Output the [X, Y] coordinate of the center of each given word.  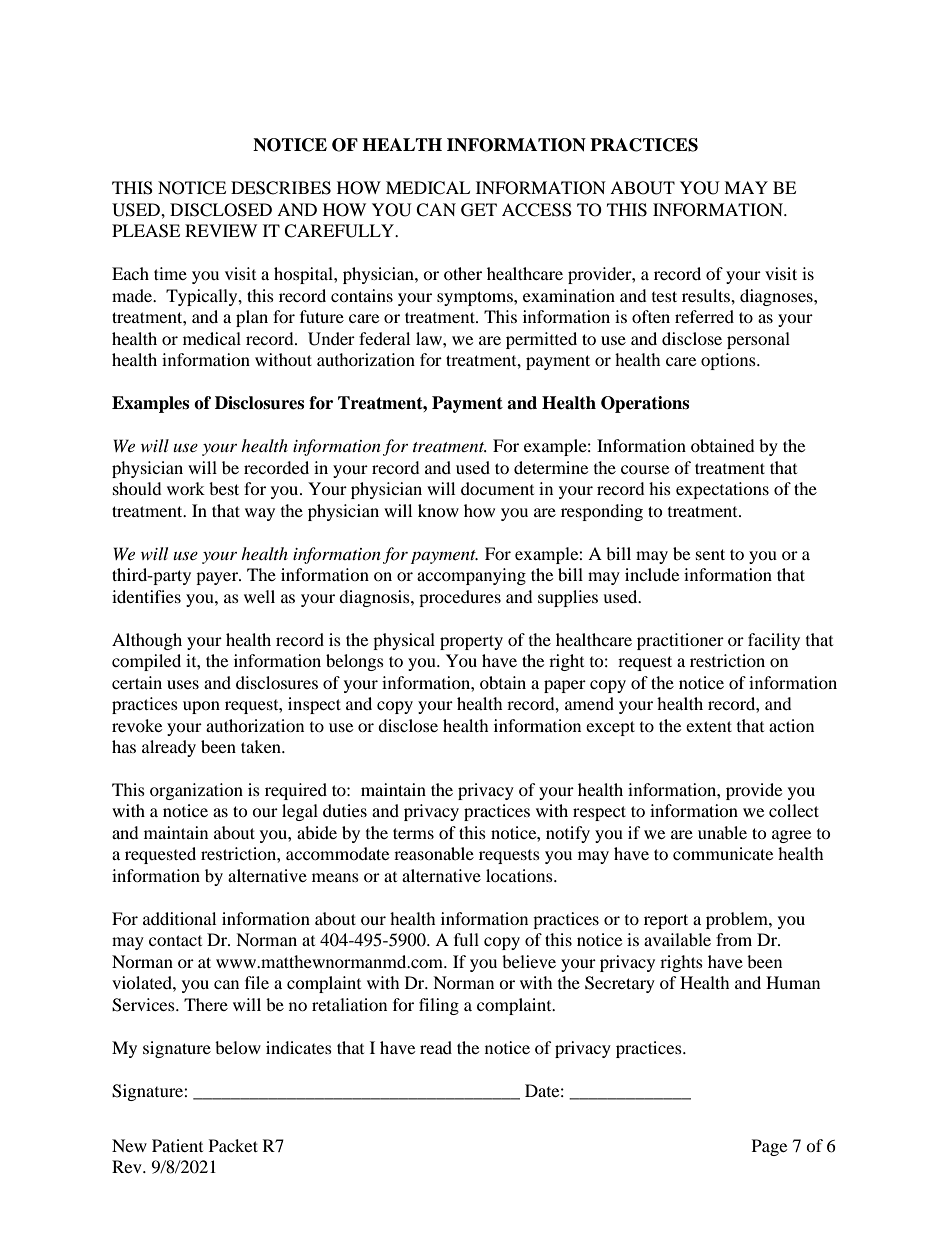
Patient [177, 1145]
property [471, 642]
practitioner [680, 641]
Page [769, 1147]
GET [479, 210]
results [707, 295]
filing [439, 1006]
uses [183, 684]
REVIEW [221, 230]
